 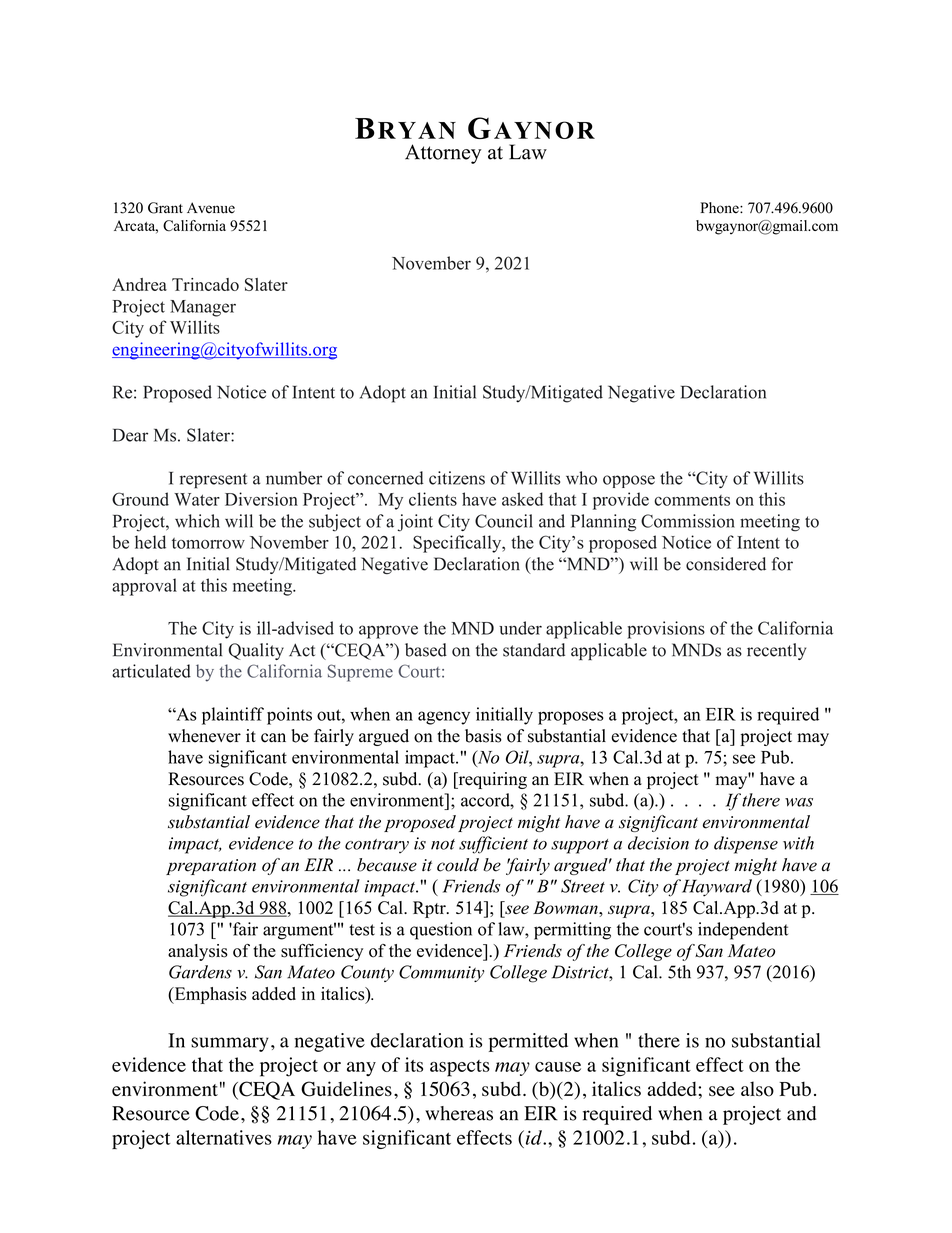 What do you see at coordinates (720, 208) in the image?
I see `Phone` at bounding box center [720, 208].
